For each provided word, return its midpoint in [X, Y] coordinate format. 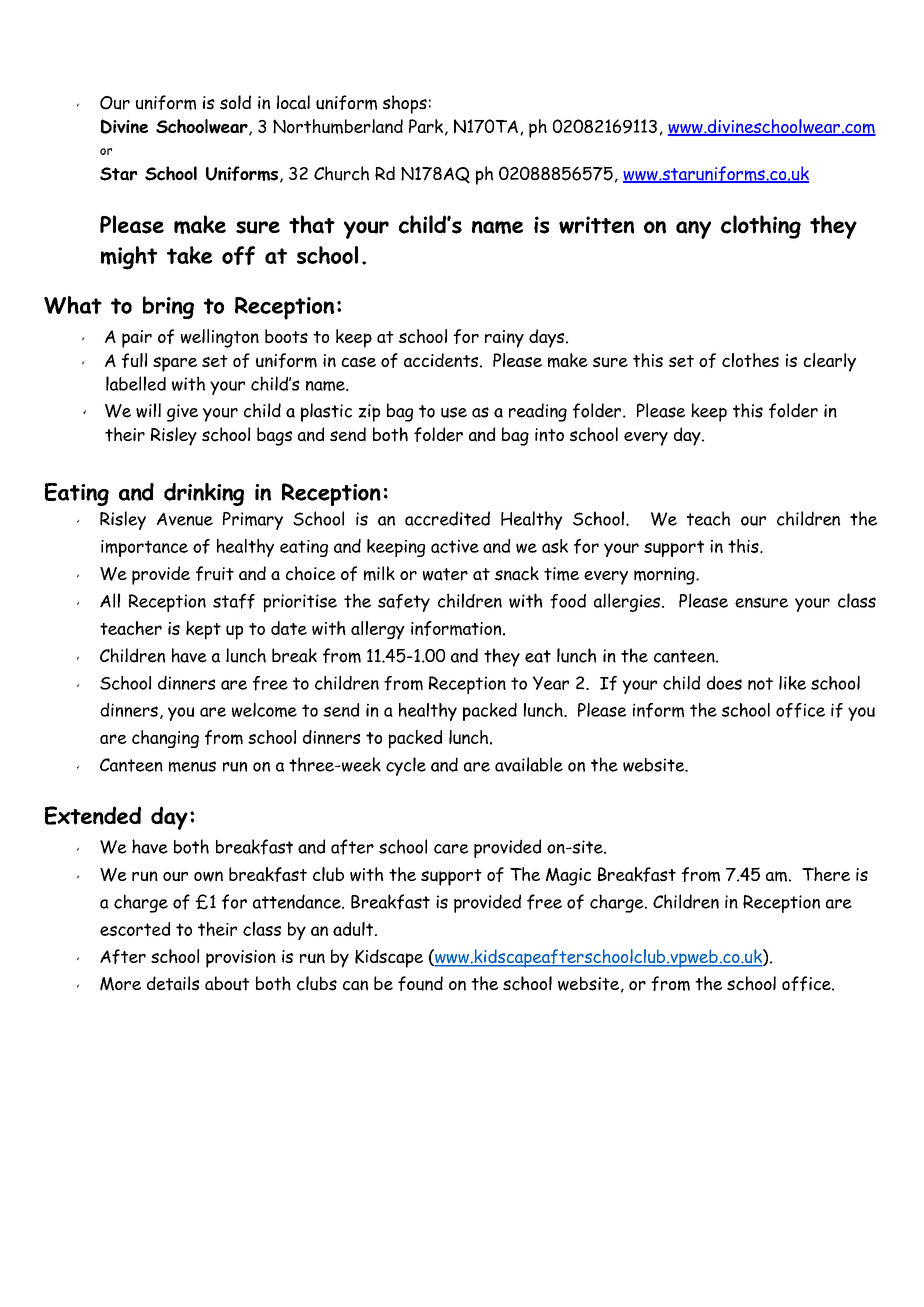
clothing [761, 227]
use [454, 412]
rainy [504, 339]
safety [404, 603]
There [826, 874]
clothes [750, 360]
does [724, 683]
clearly [829, 362]
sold [235, 102]
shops [405, 104]
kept [203, 630]
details [173, 983]
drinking [204, 494]
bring [168, 307]
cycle [406, 766]
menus [192, 766]
